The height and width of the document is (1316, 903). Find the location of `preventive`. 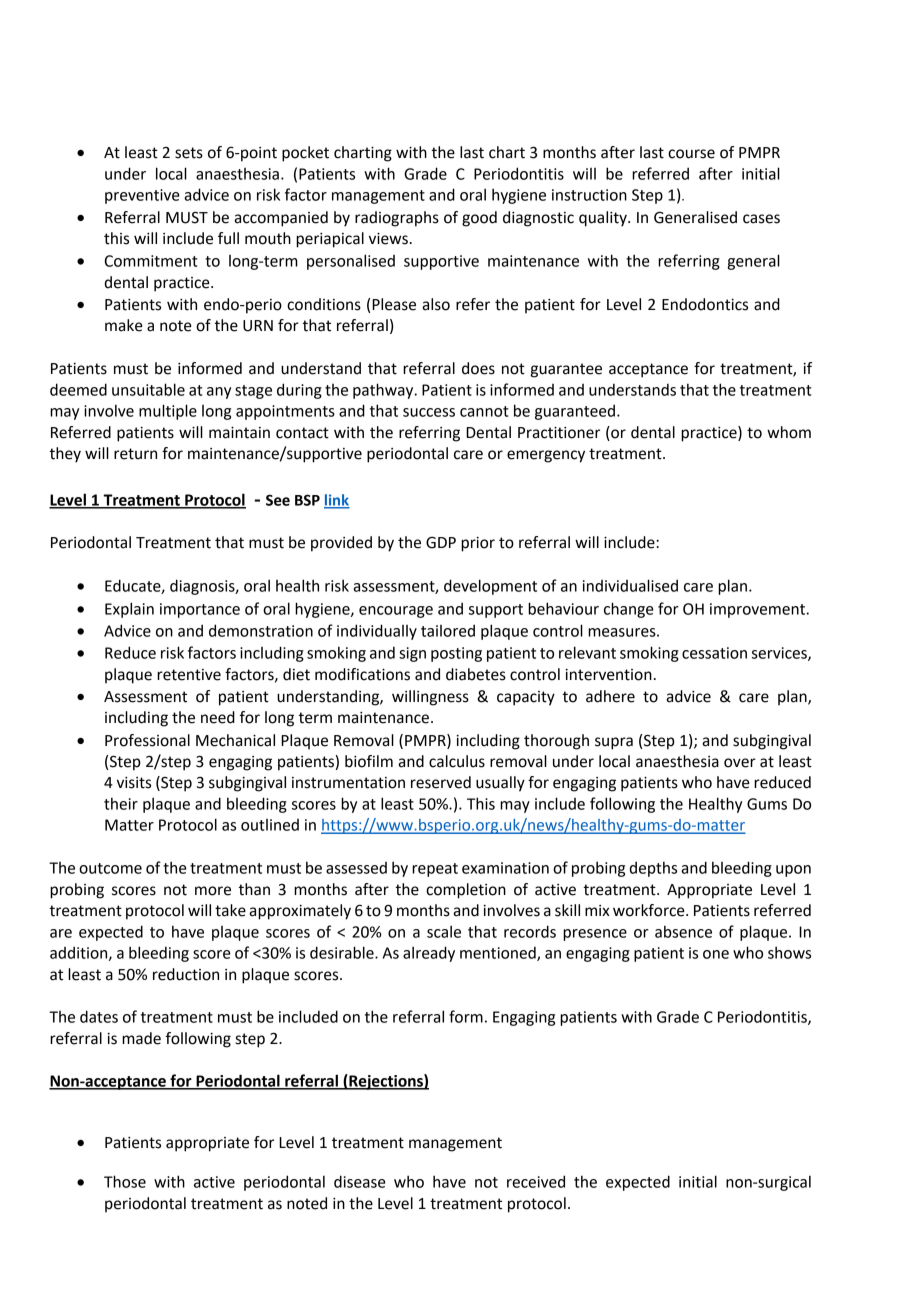

preventive is located at coordinates (142, 196).
